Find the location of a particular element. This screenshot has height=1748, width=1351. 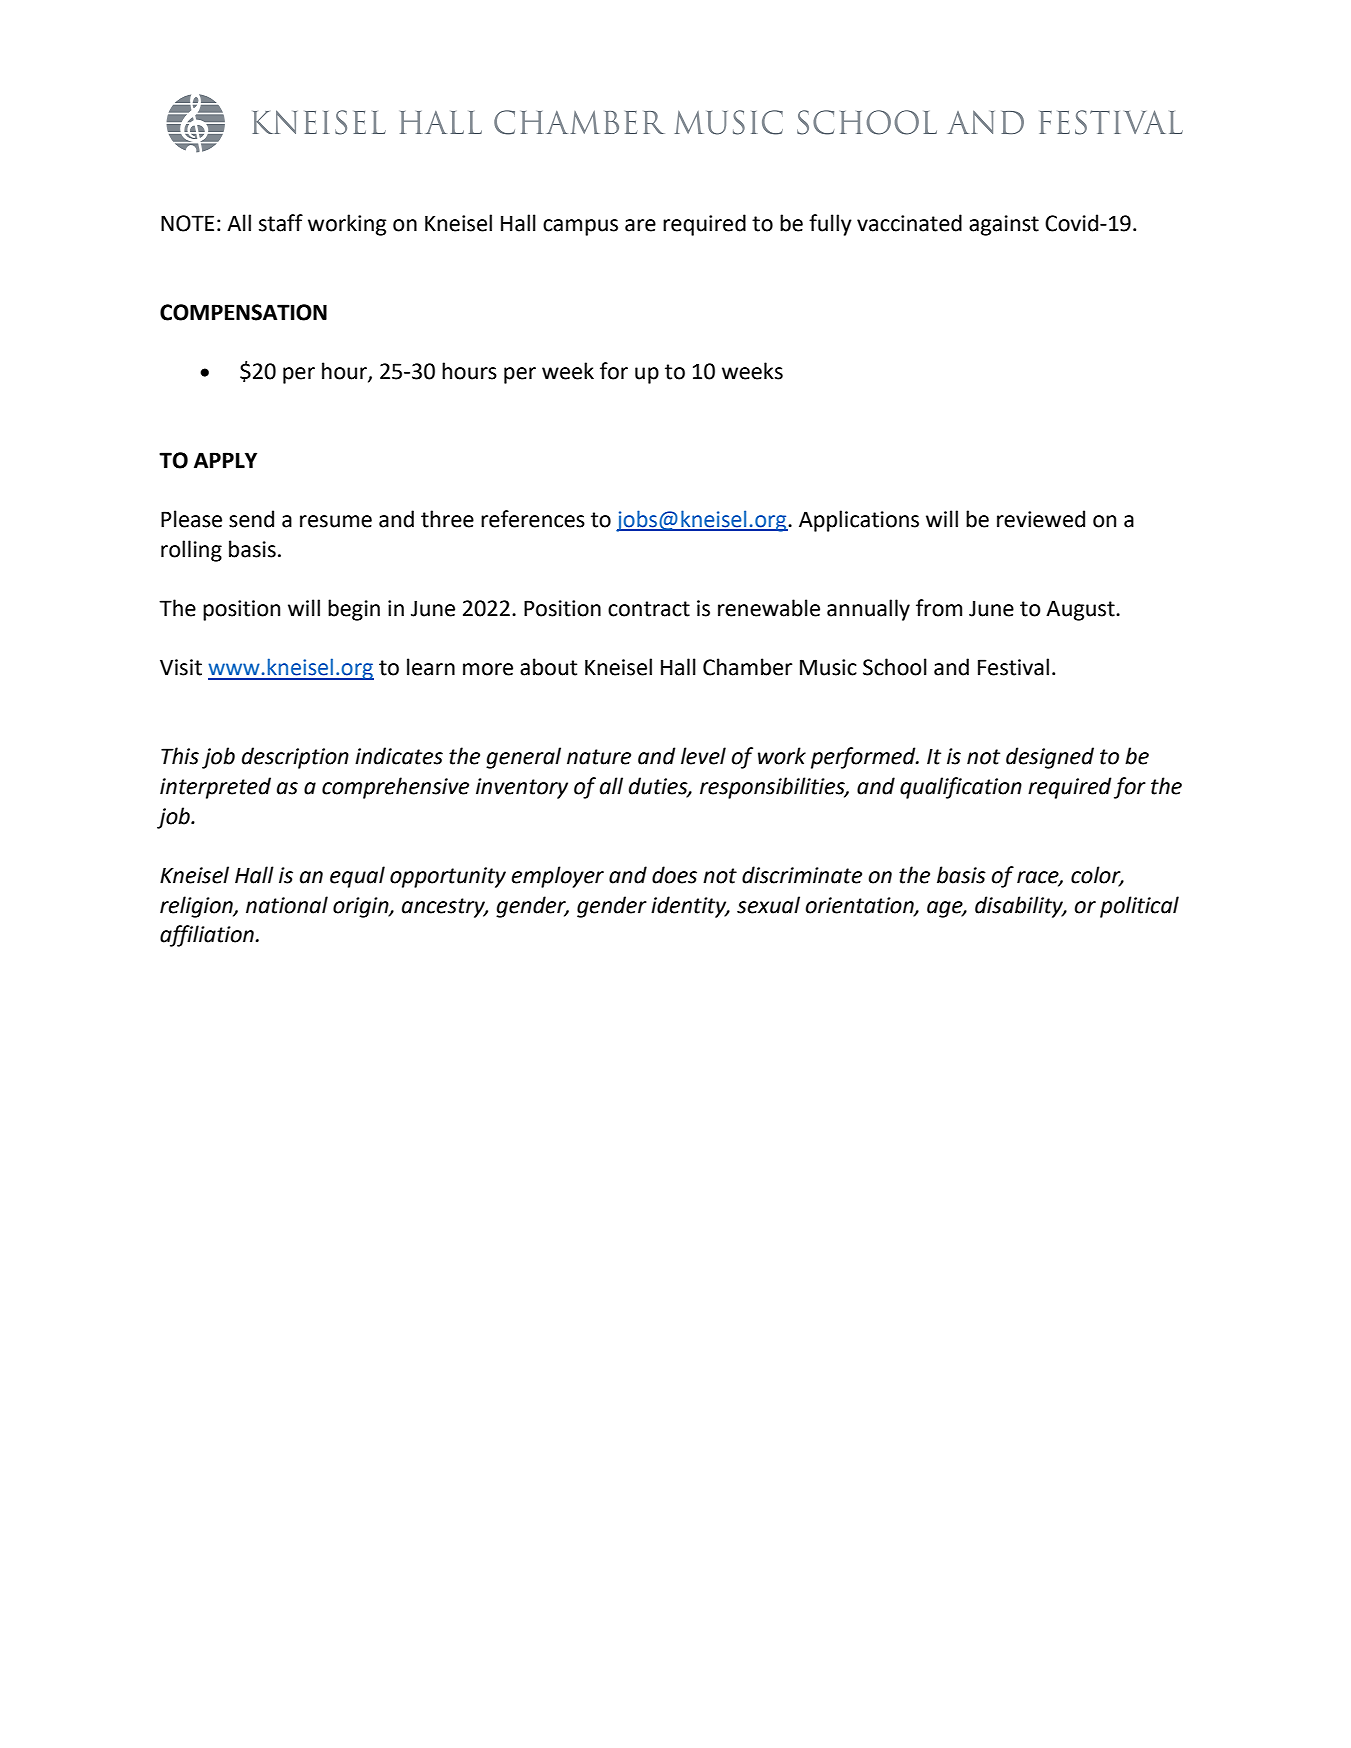

are is located at coordinates (640, 225).
